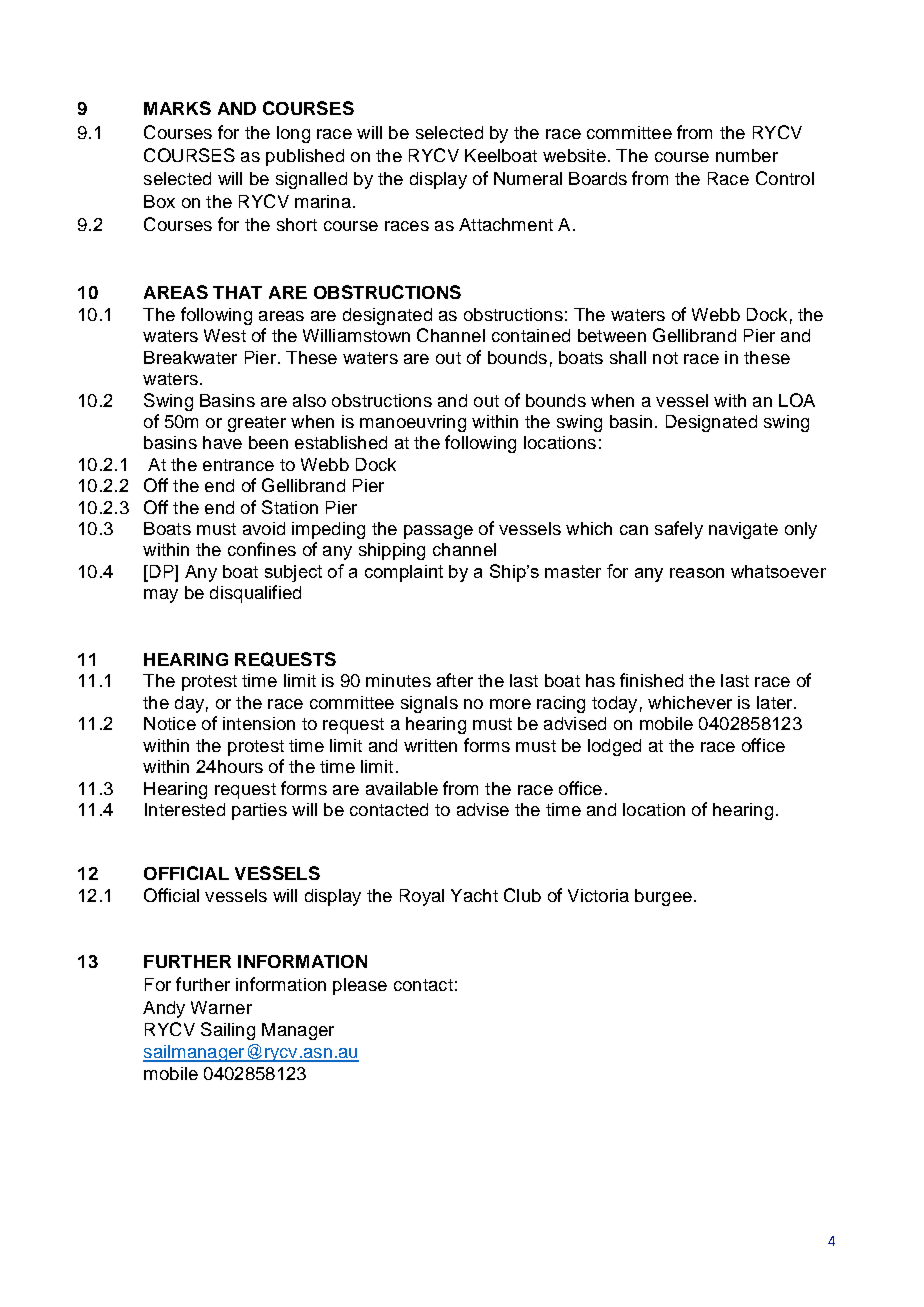 The image size is (924, 1307). I want to click on parties, so click(259, 811).
